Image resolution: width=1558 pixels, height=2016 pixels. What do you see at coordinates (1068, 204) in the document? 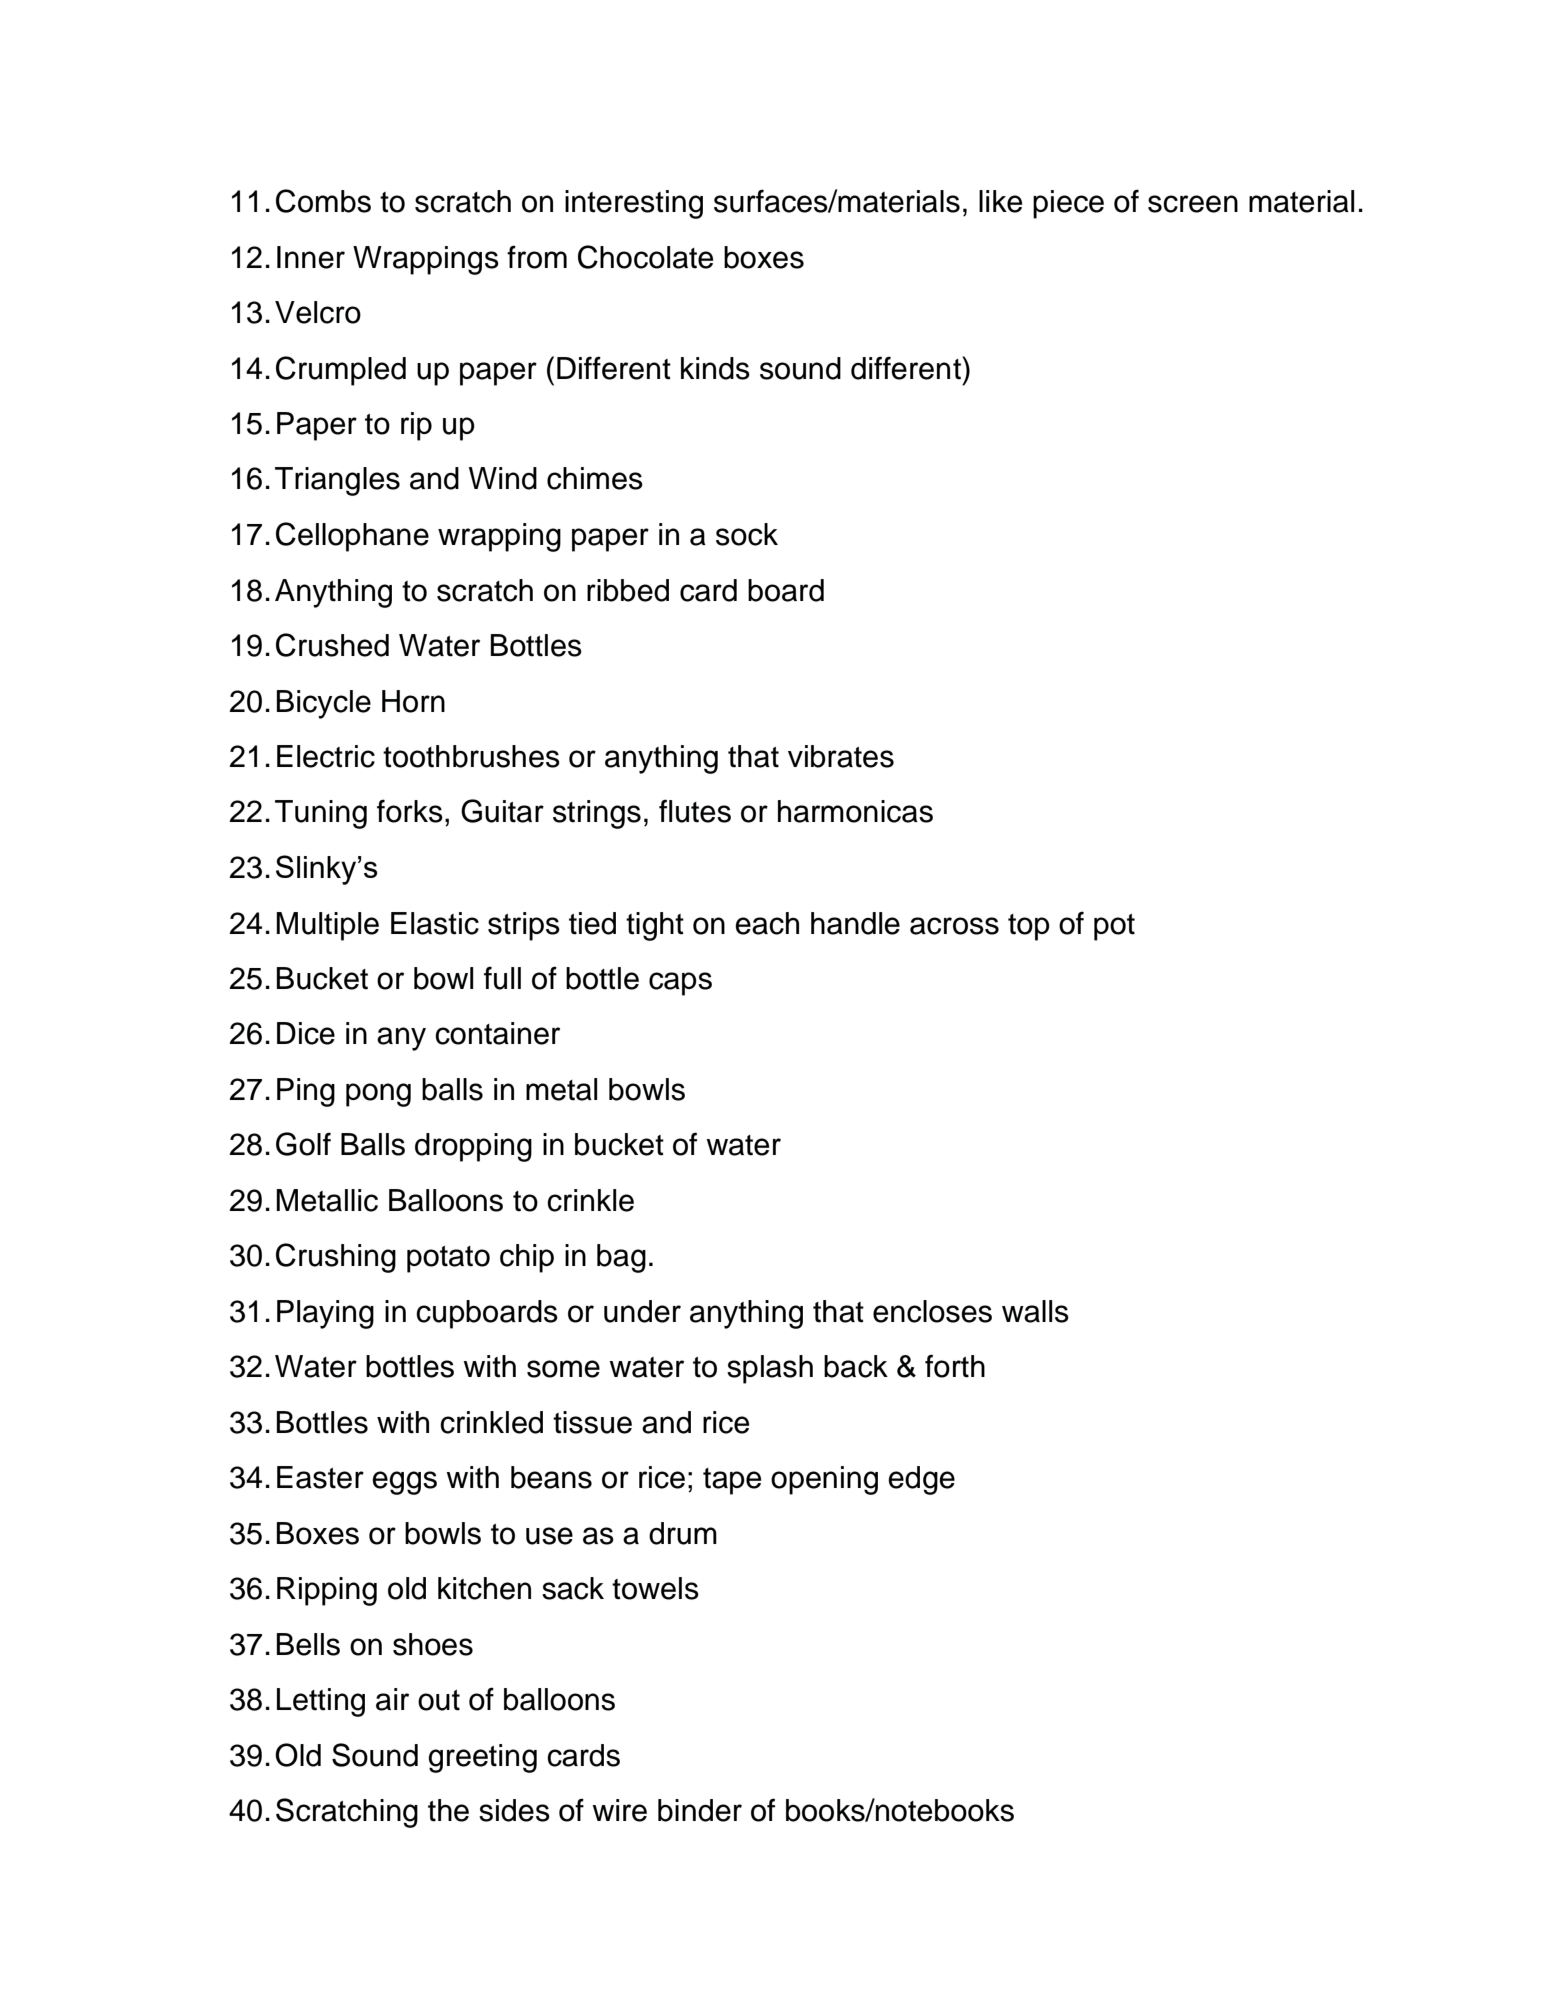
I see `piece` at bounding box center [1068, 204].
